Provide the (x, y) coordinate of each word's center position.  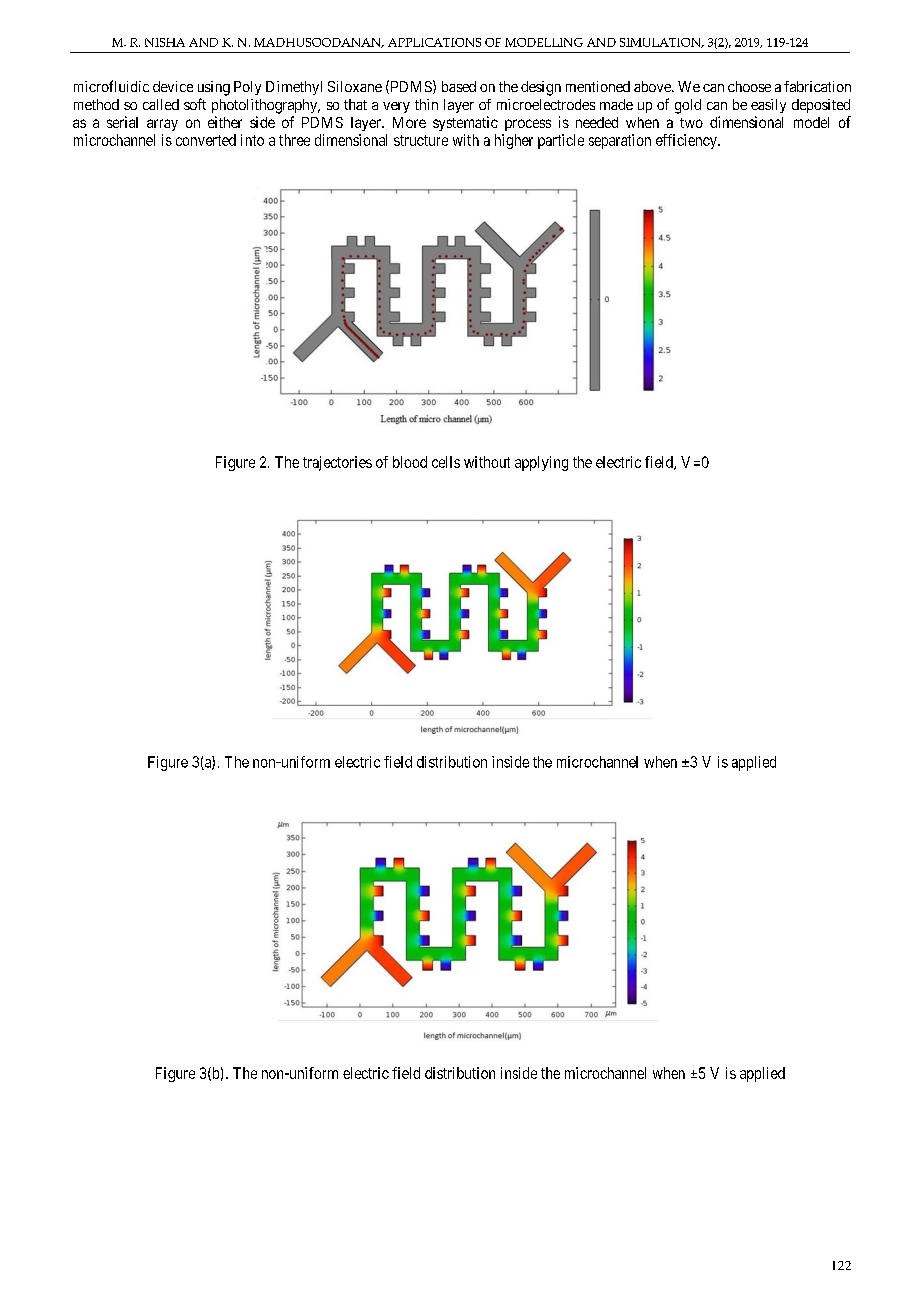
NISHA (165, 42)
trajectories (337, 463)
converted (206, 140)
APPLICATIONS (434, 42)
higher (514, 141)
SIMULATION (661, 43)
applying (541, 463)
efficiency (687, 141)
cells (446, 462)
